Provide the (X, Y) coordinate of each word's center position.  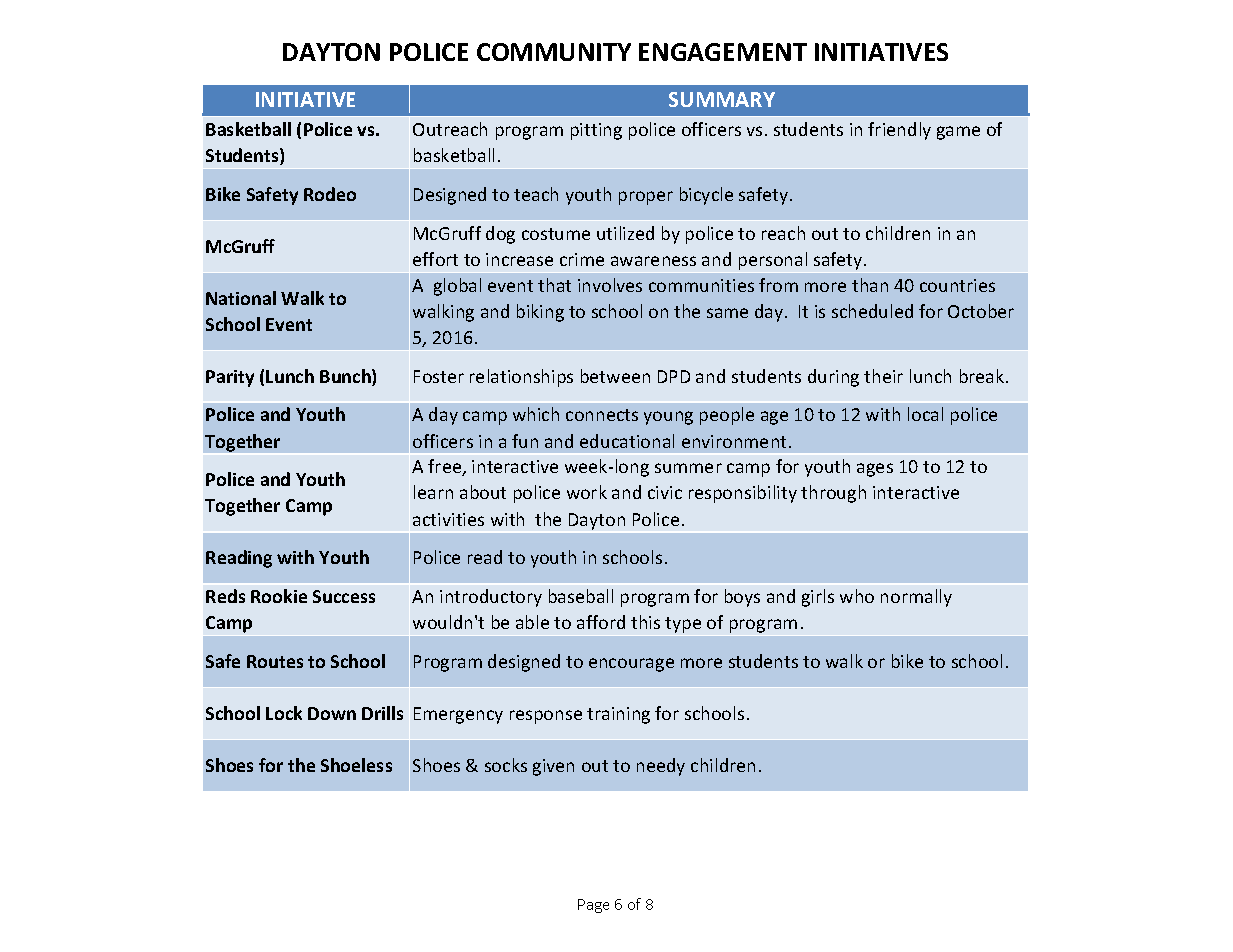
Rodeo (330, 194)
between (615, 376)
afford (601, 622)
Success (344, 596)
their (883, 376)
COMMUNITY (554, 52)
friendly (899, 131)
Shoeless (356, 765)
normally (916, 598)
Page (593, 906)
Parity (230, 378)
